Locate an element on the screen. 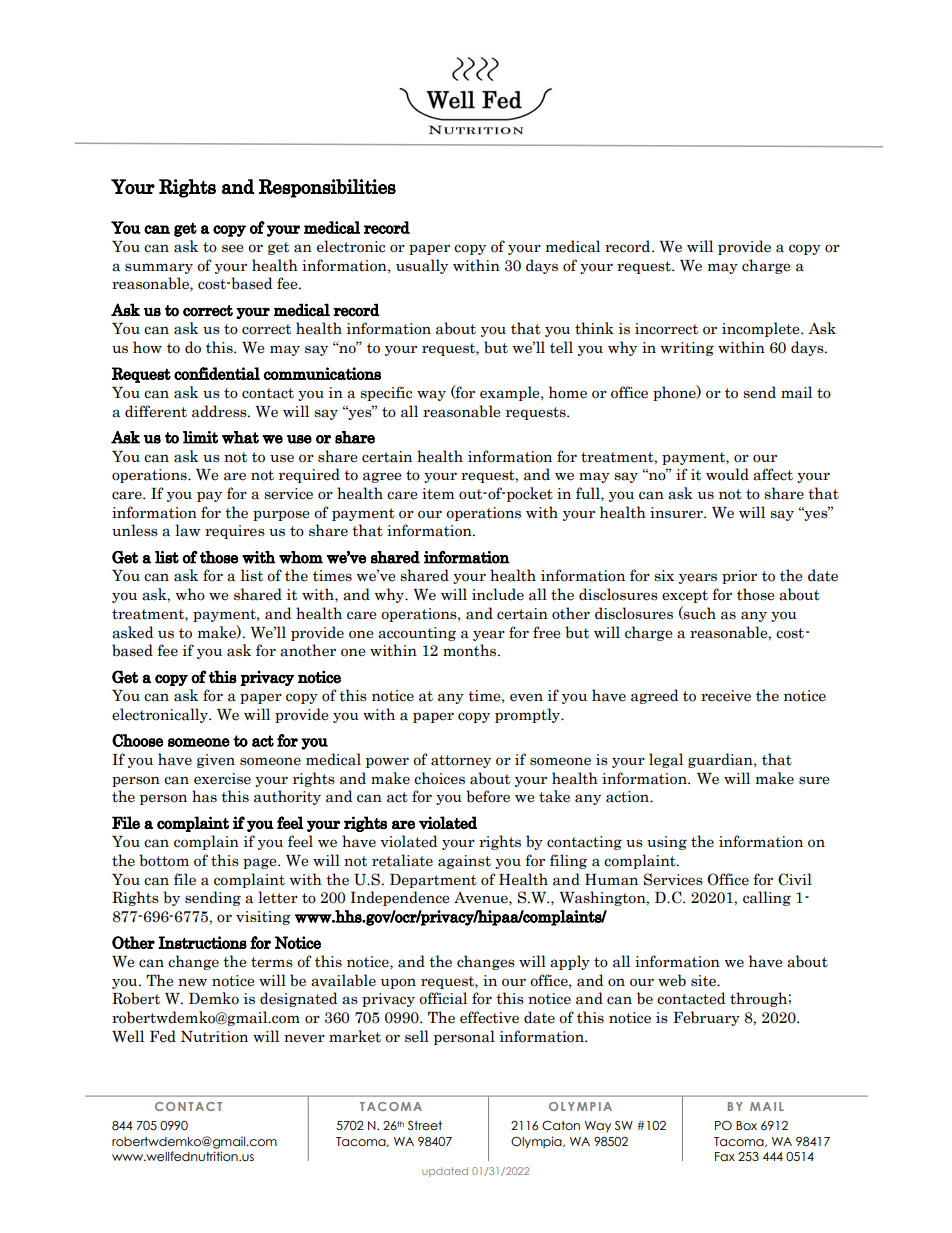  months is located at coordinates (471, 650).
